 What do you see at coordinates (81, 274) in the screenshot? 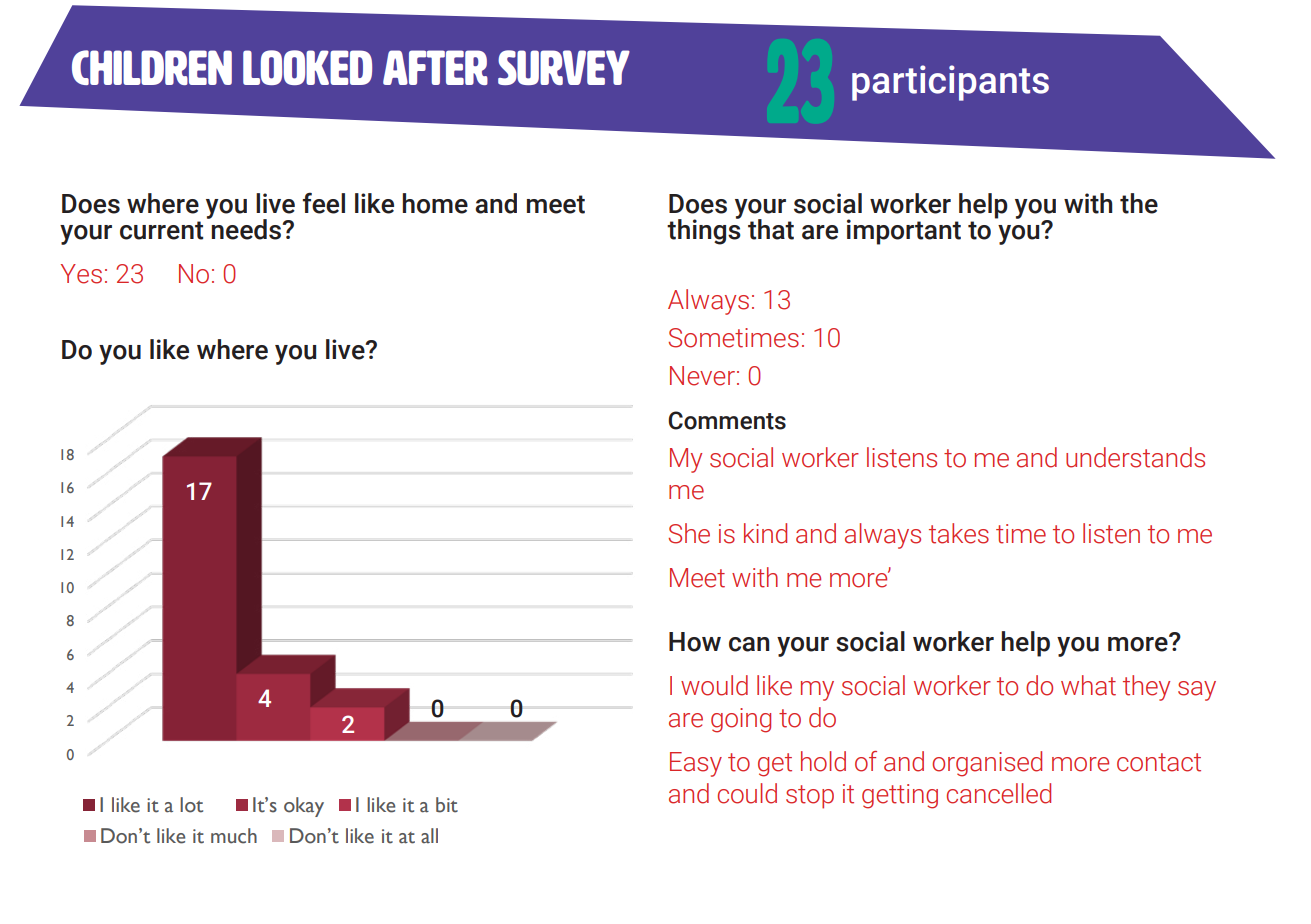
I see `Yes` at bounding box center [81, 274].
